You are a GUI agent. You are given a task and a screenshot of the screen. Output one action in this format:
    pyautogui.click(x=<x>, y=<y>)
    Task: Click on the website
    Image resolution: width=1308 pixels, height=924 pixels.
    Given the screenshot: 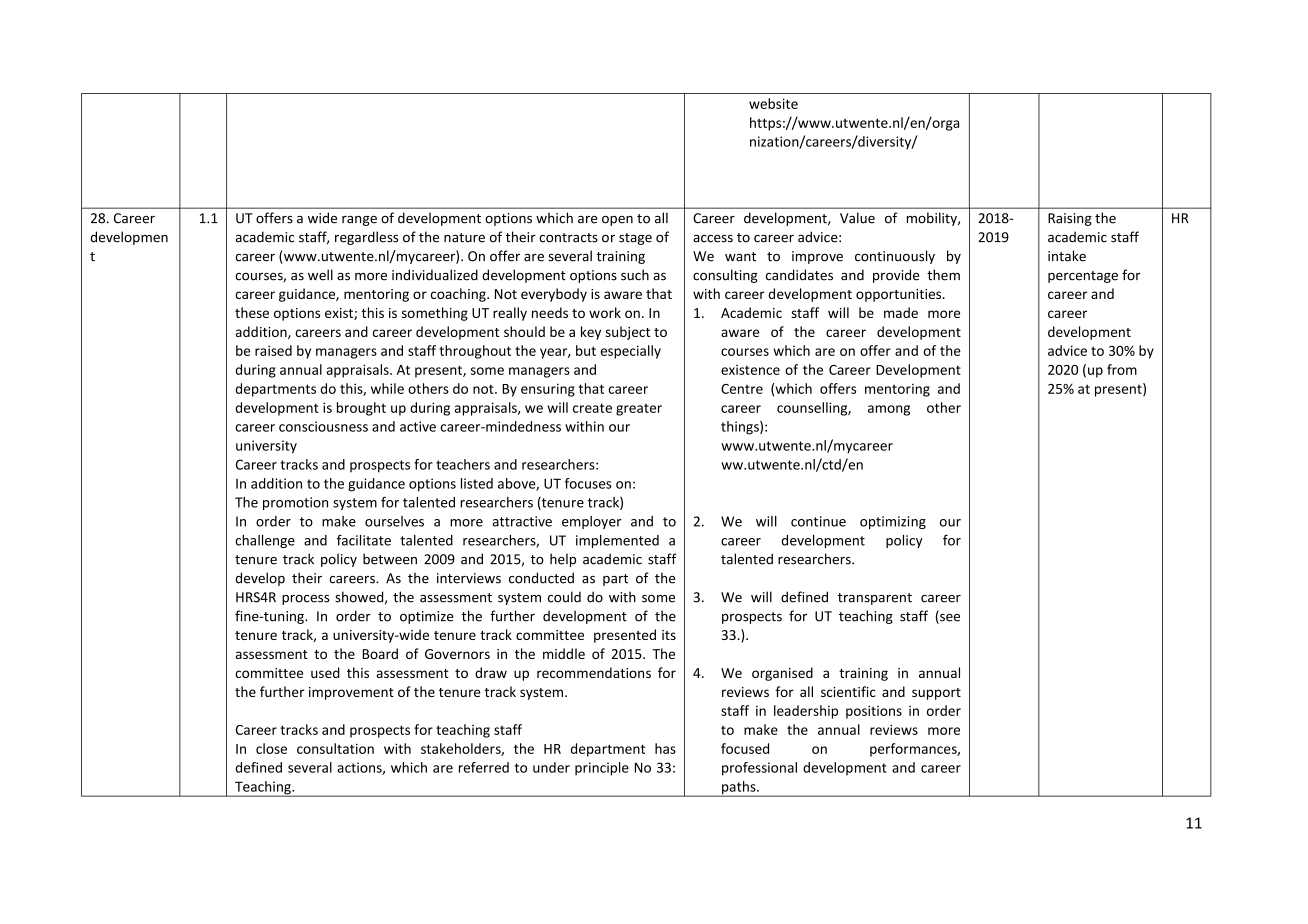 What is the action you would take?
    pyautogui.click(x=773, y=103)
